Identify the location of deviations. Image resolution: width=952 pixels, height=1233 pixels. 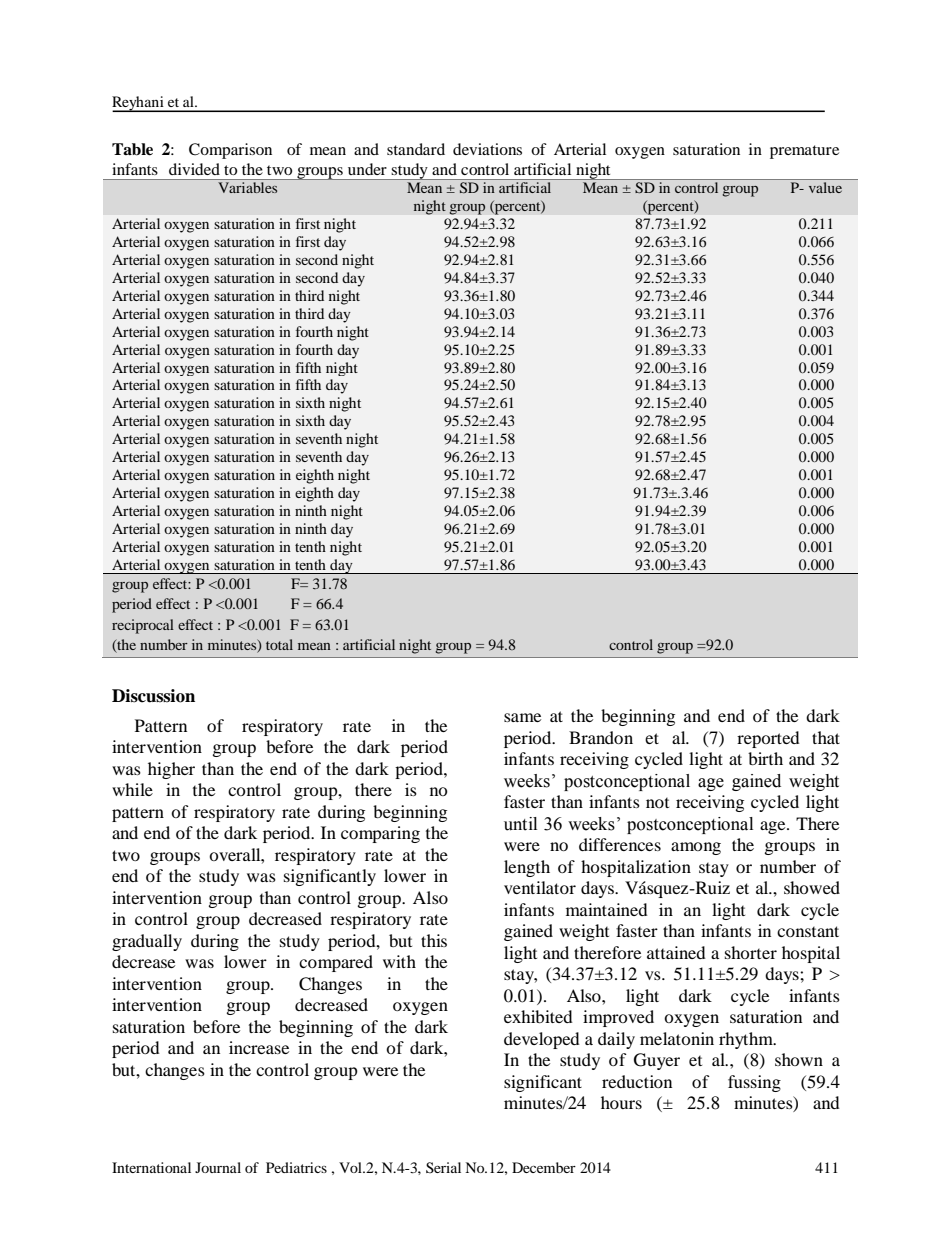
(487, 149).
